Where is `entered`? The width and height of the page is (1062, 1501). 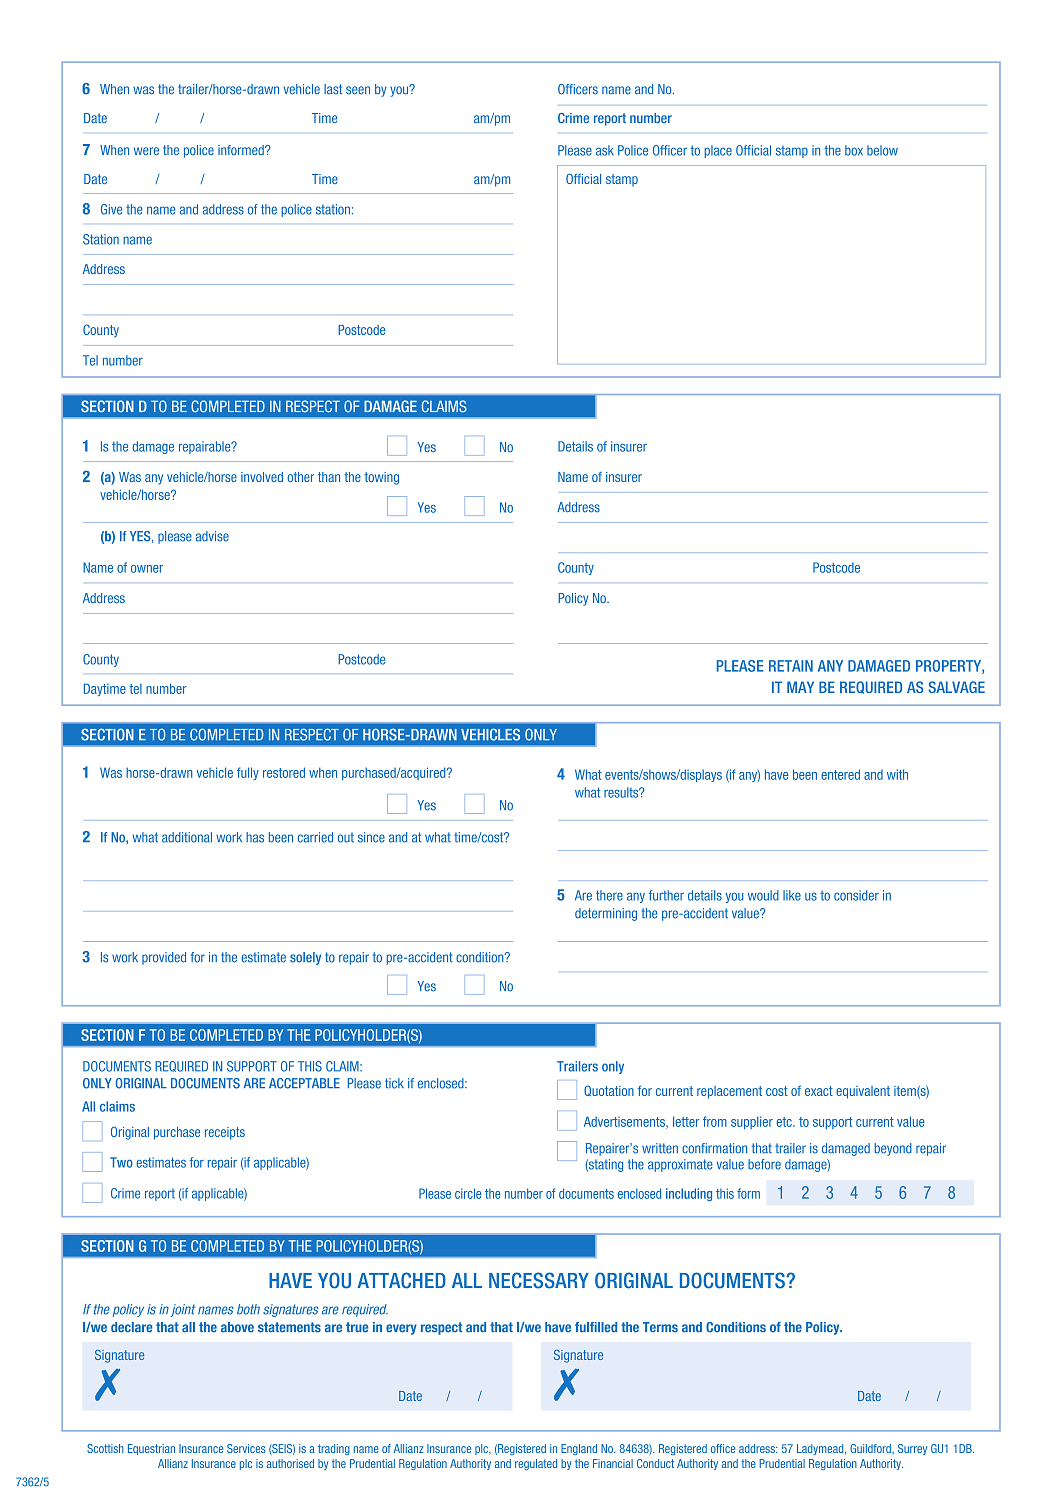 entered is located at coordinates (840, 774).
